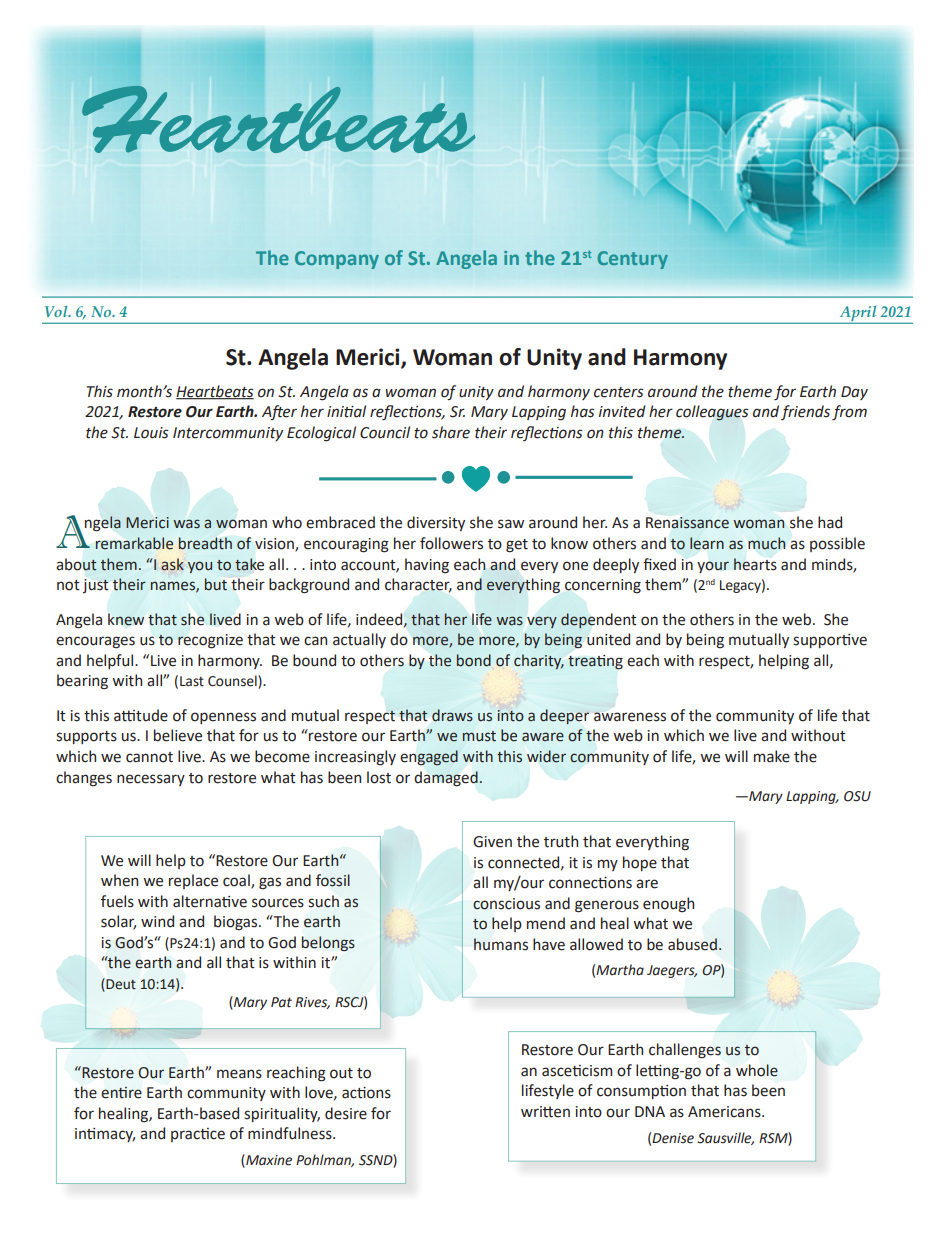 This image has height=1233, width=952. I want to click on diversity, so click(436, 523).
